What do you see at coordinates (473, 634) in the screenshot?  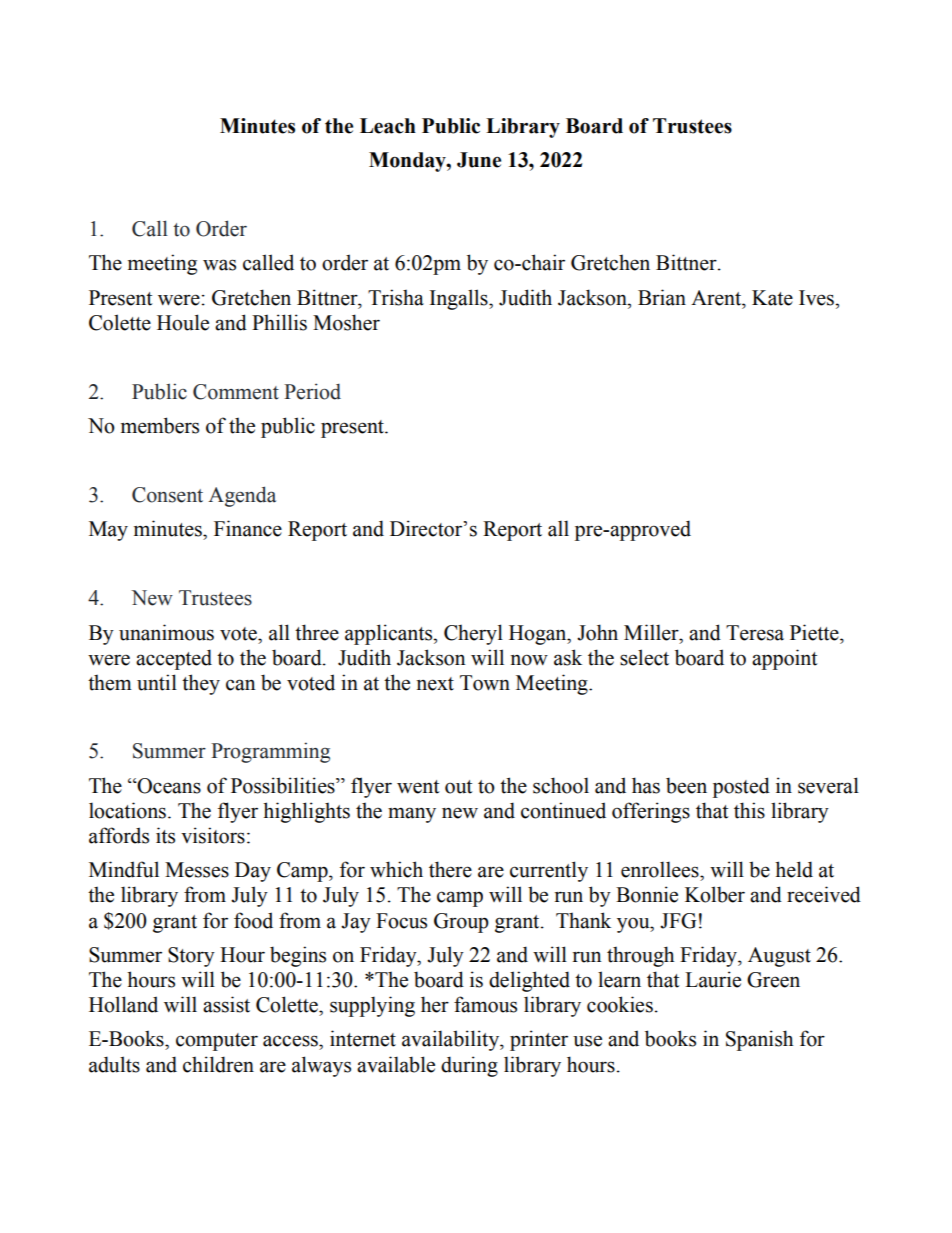 I see `Cheryl` at bounding box center [473, 634].
